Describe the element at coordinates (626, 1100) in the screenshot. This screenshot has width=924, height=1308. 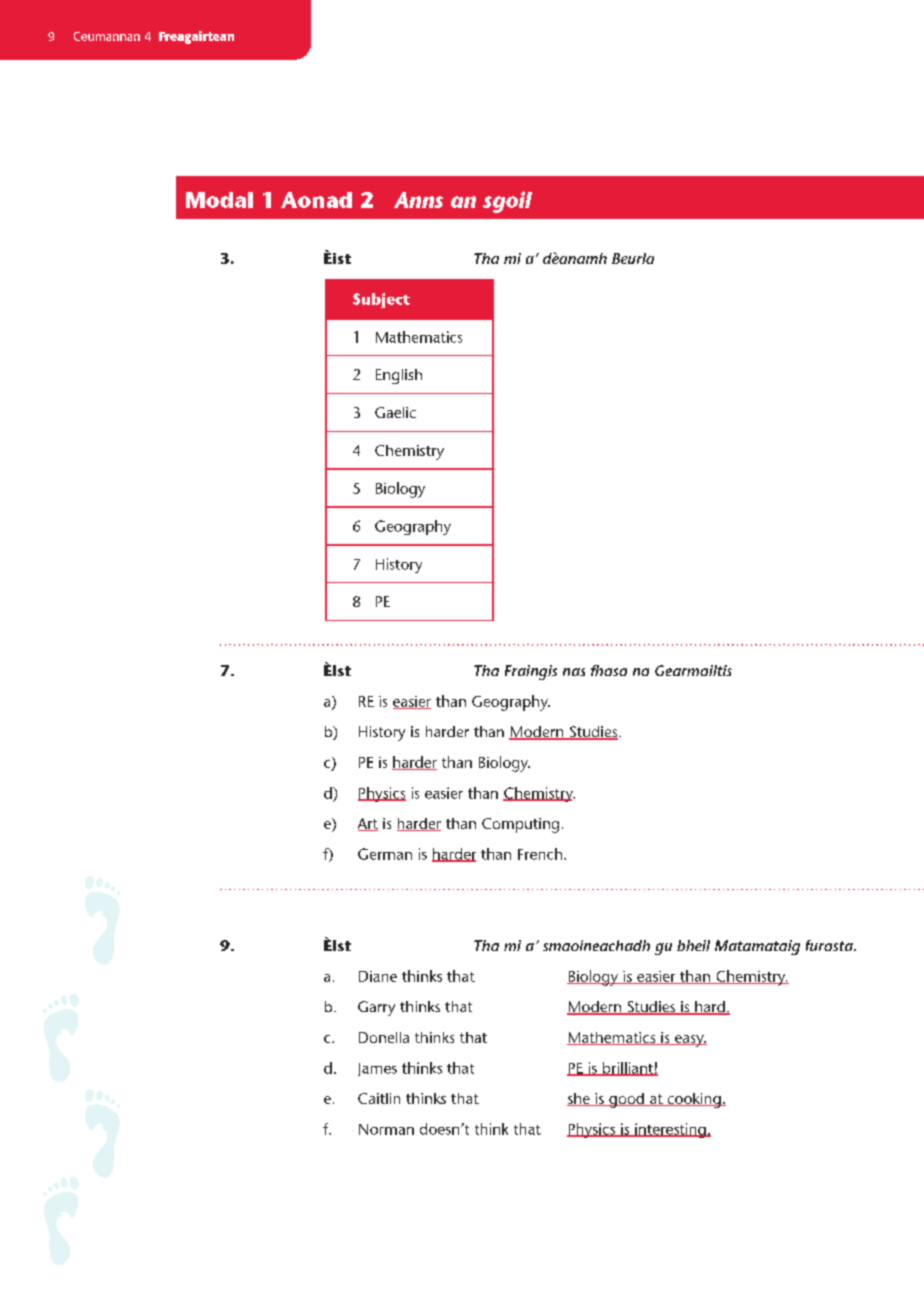
I see `good` at that location.
